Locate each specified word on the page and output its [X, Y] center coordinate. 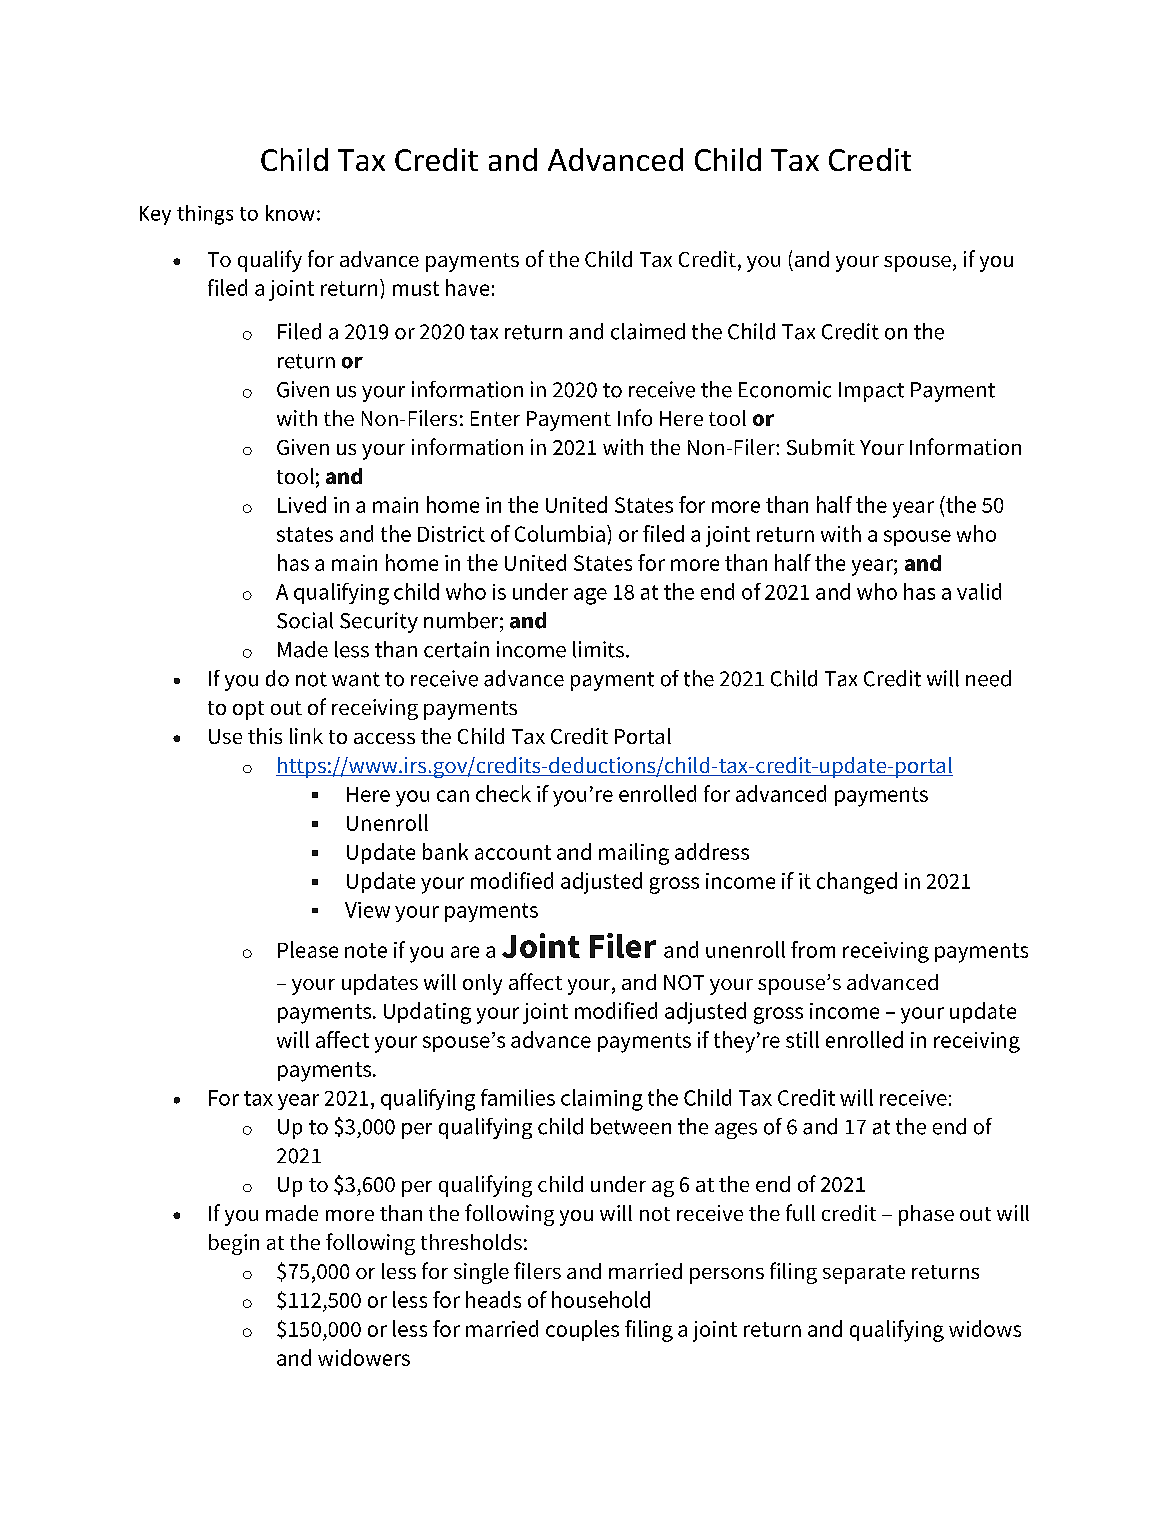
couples [582, 1330]
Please [308, 949]
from [813, 949]
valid [979, 591]
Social [305, 620]
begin [234, 1244]
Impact [871, 392]
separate [864, 1274]
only [482, 984]
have [467, 287]
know [290, 213]
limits [598, 649]
